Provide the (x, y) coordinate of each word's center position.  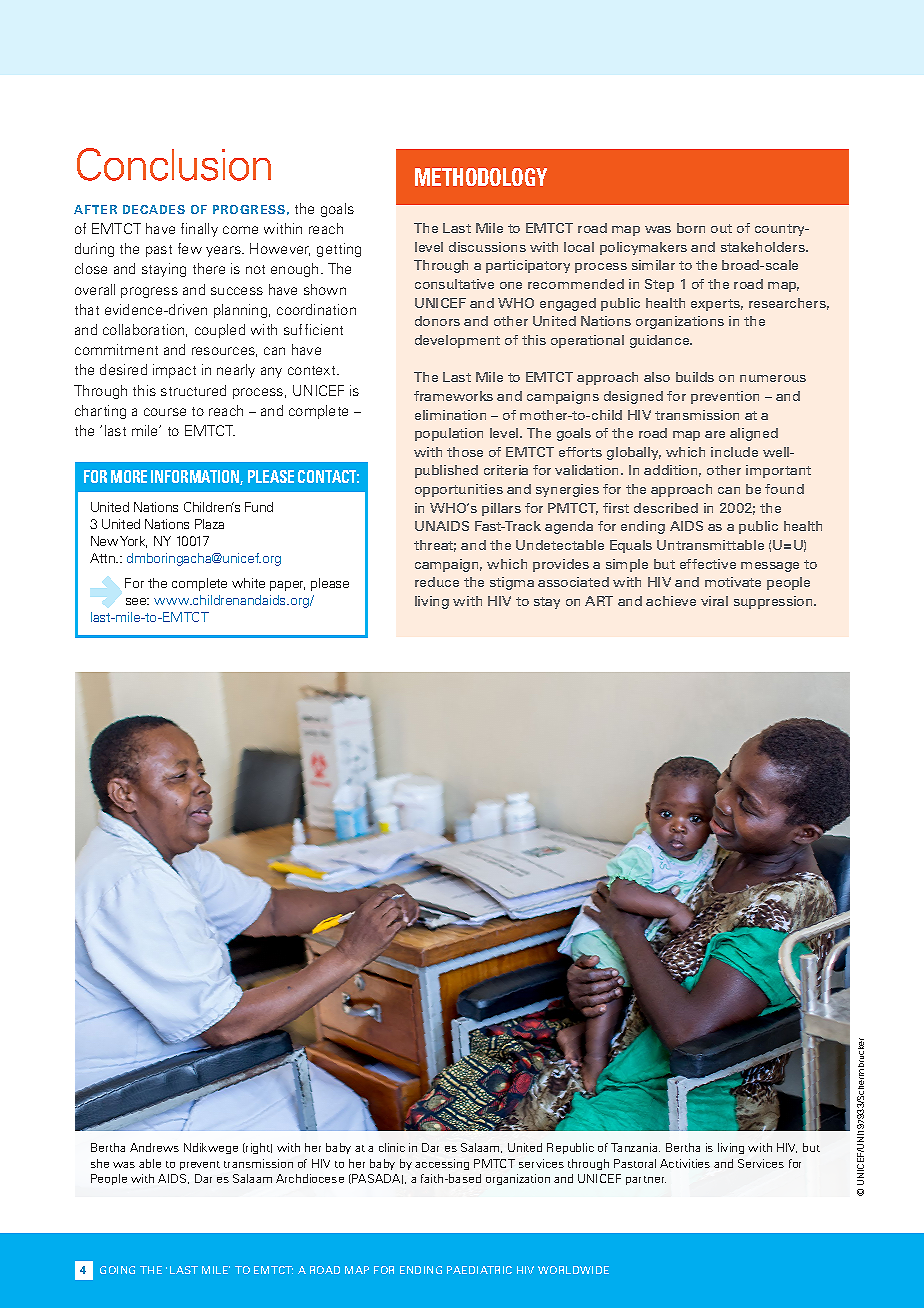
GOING (117, 1270)
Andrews (154, 1147)
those (465, 452)
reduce (437, 582)
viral (714, 601)
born (691, 228)
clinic (392, 1147)
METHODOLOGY (481, 177)
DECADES (154, 209)
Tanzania (635, 1147)
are (715, 434)
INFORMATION (197, 477)
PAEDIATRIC (479, 1270)
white (248, 583)
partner (646, 1180)
